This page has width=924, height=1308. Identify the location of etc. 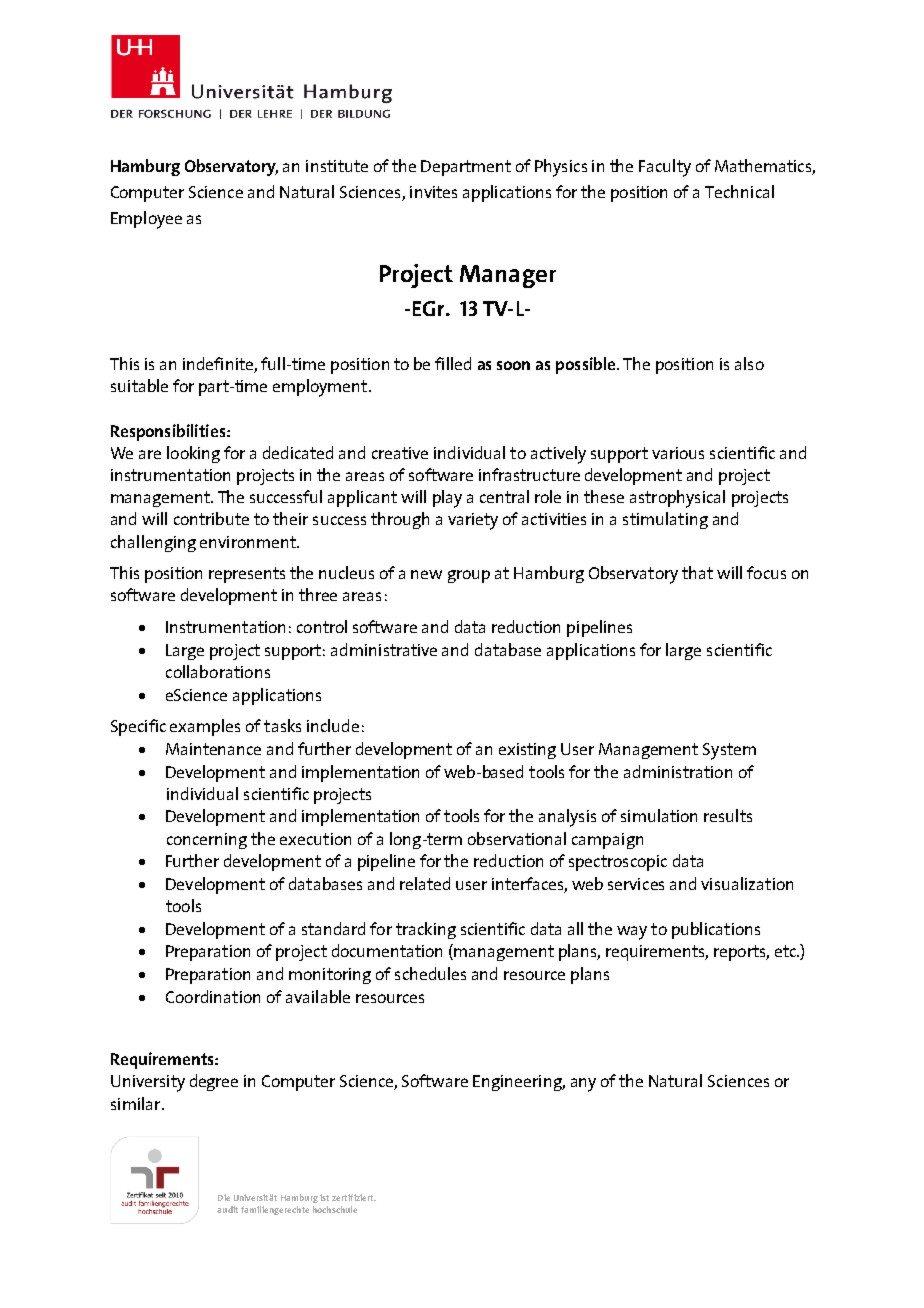
(787, 951).
